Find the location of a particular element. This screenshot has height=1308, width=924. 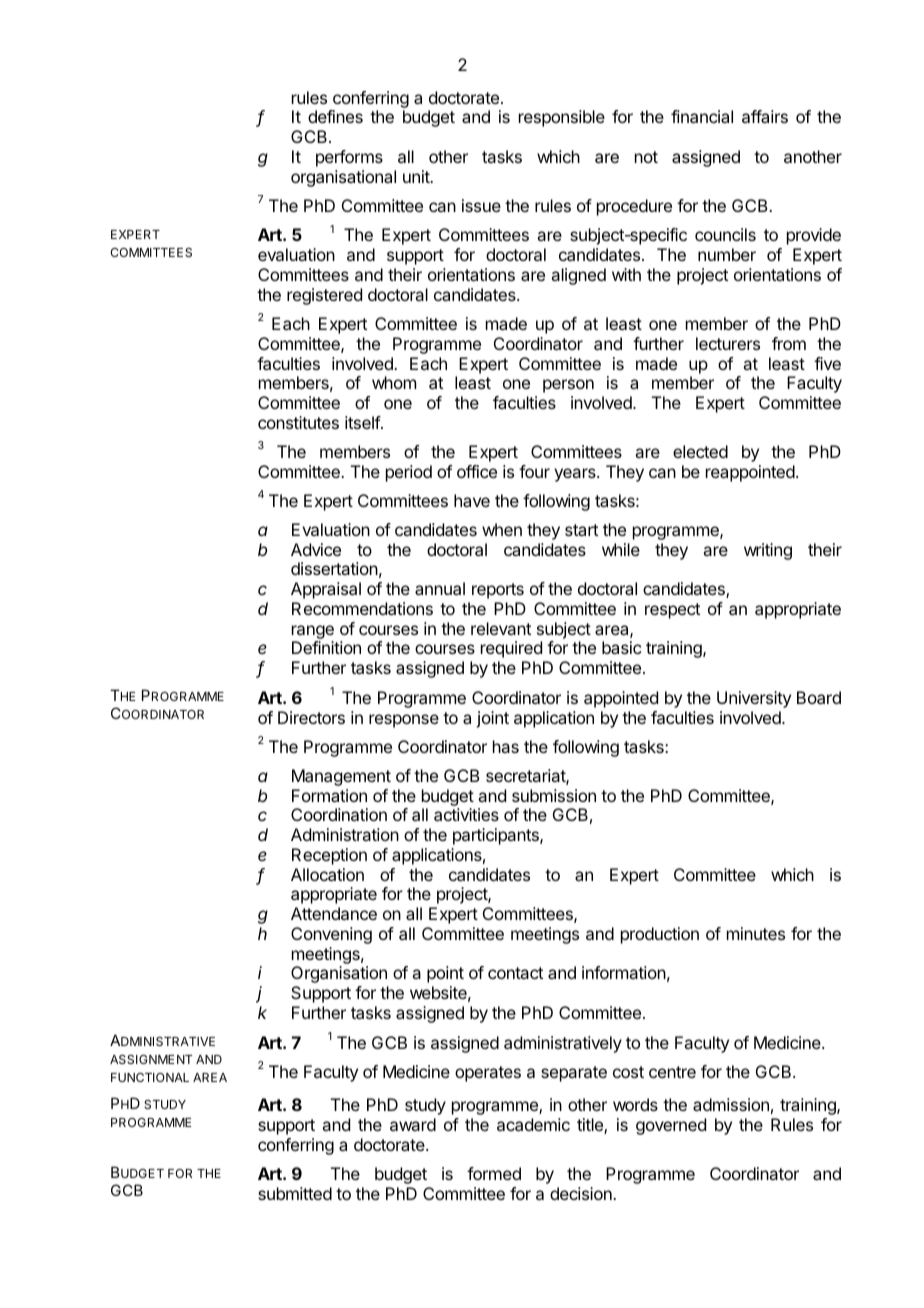

affairs is located at coordinates (765, 116).
